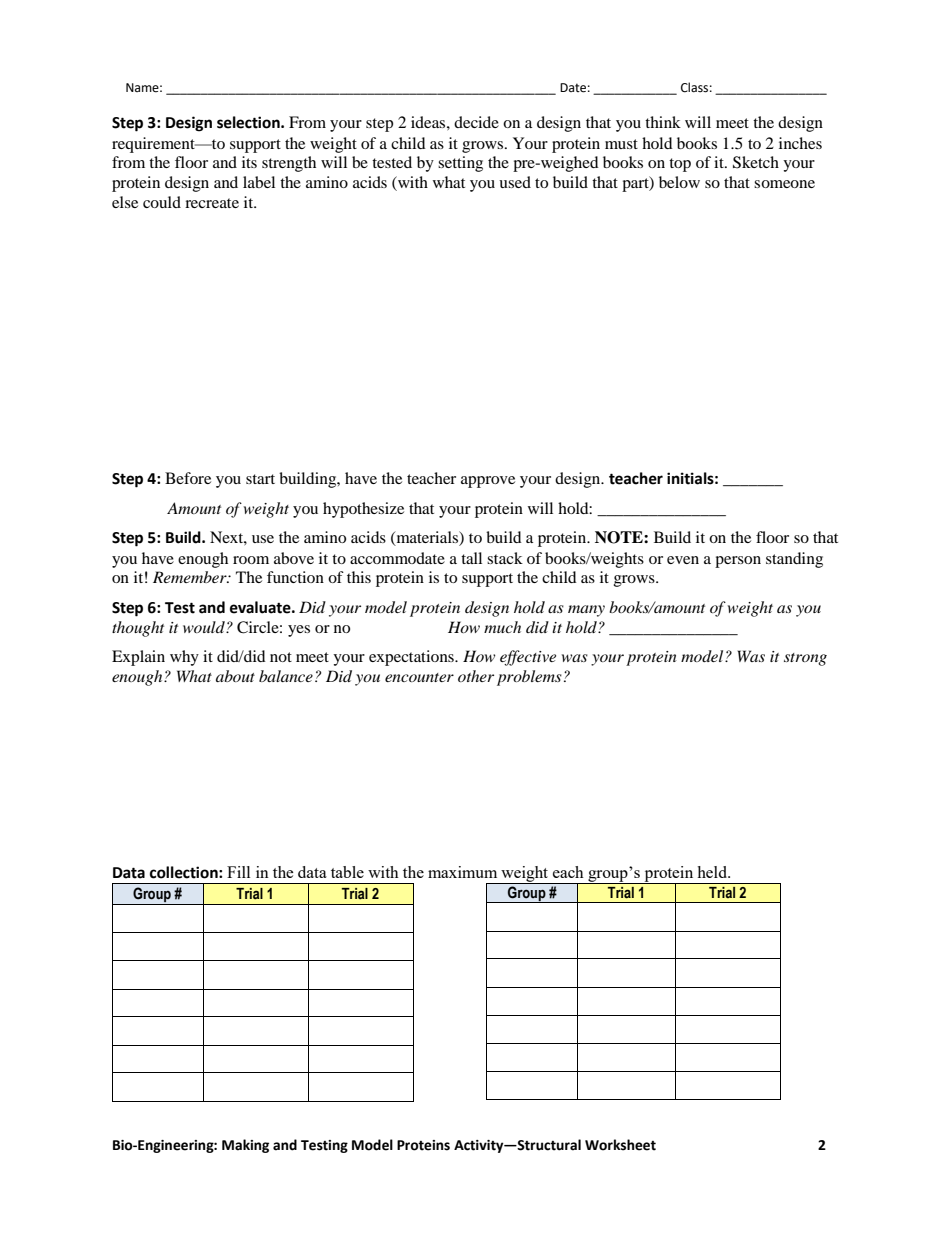  I want to click on setting, so click(460, 164).
